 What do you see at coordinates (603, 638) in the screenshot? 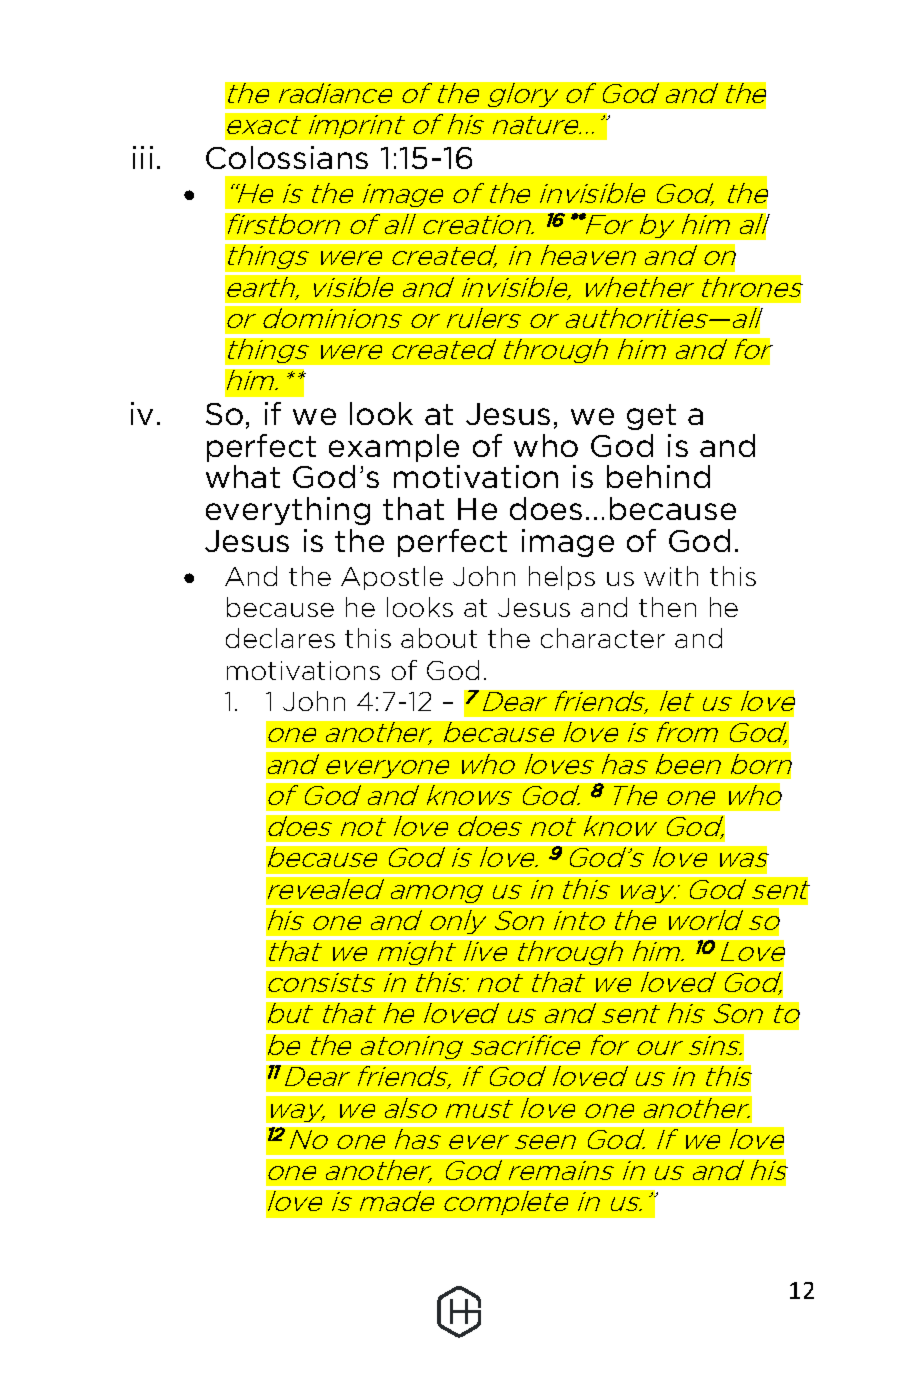
I see `character` at bounding box center [603, 638].
